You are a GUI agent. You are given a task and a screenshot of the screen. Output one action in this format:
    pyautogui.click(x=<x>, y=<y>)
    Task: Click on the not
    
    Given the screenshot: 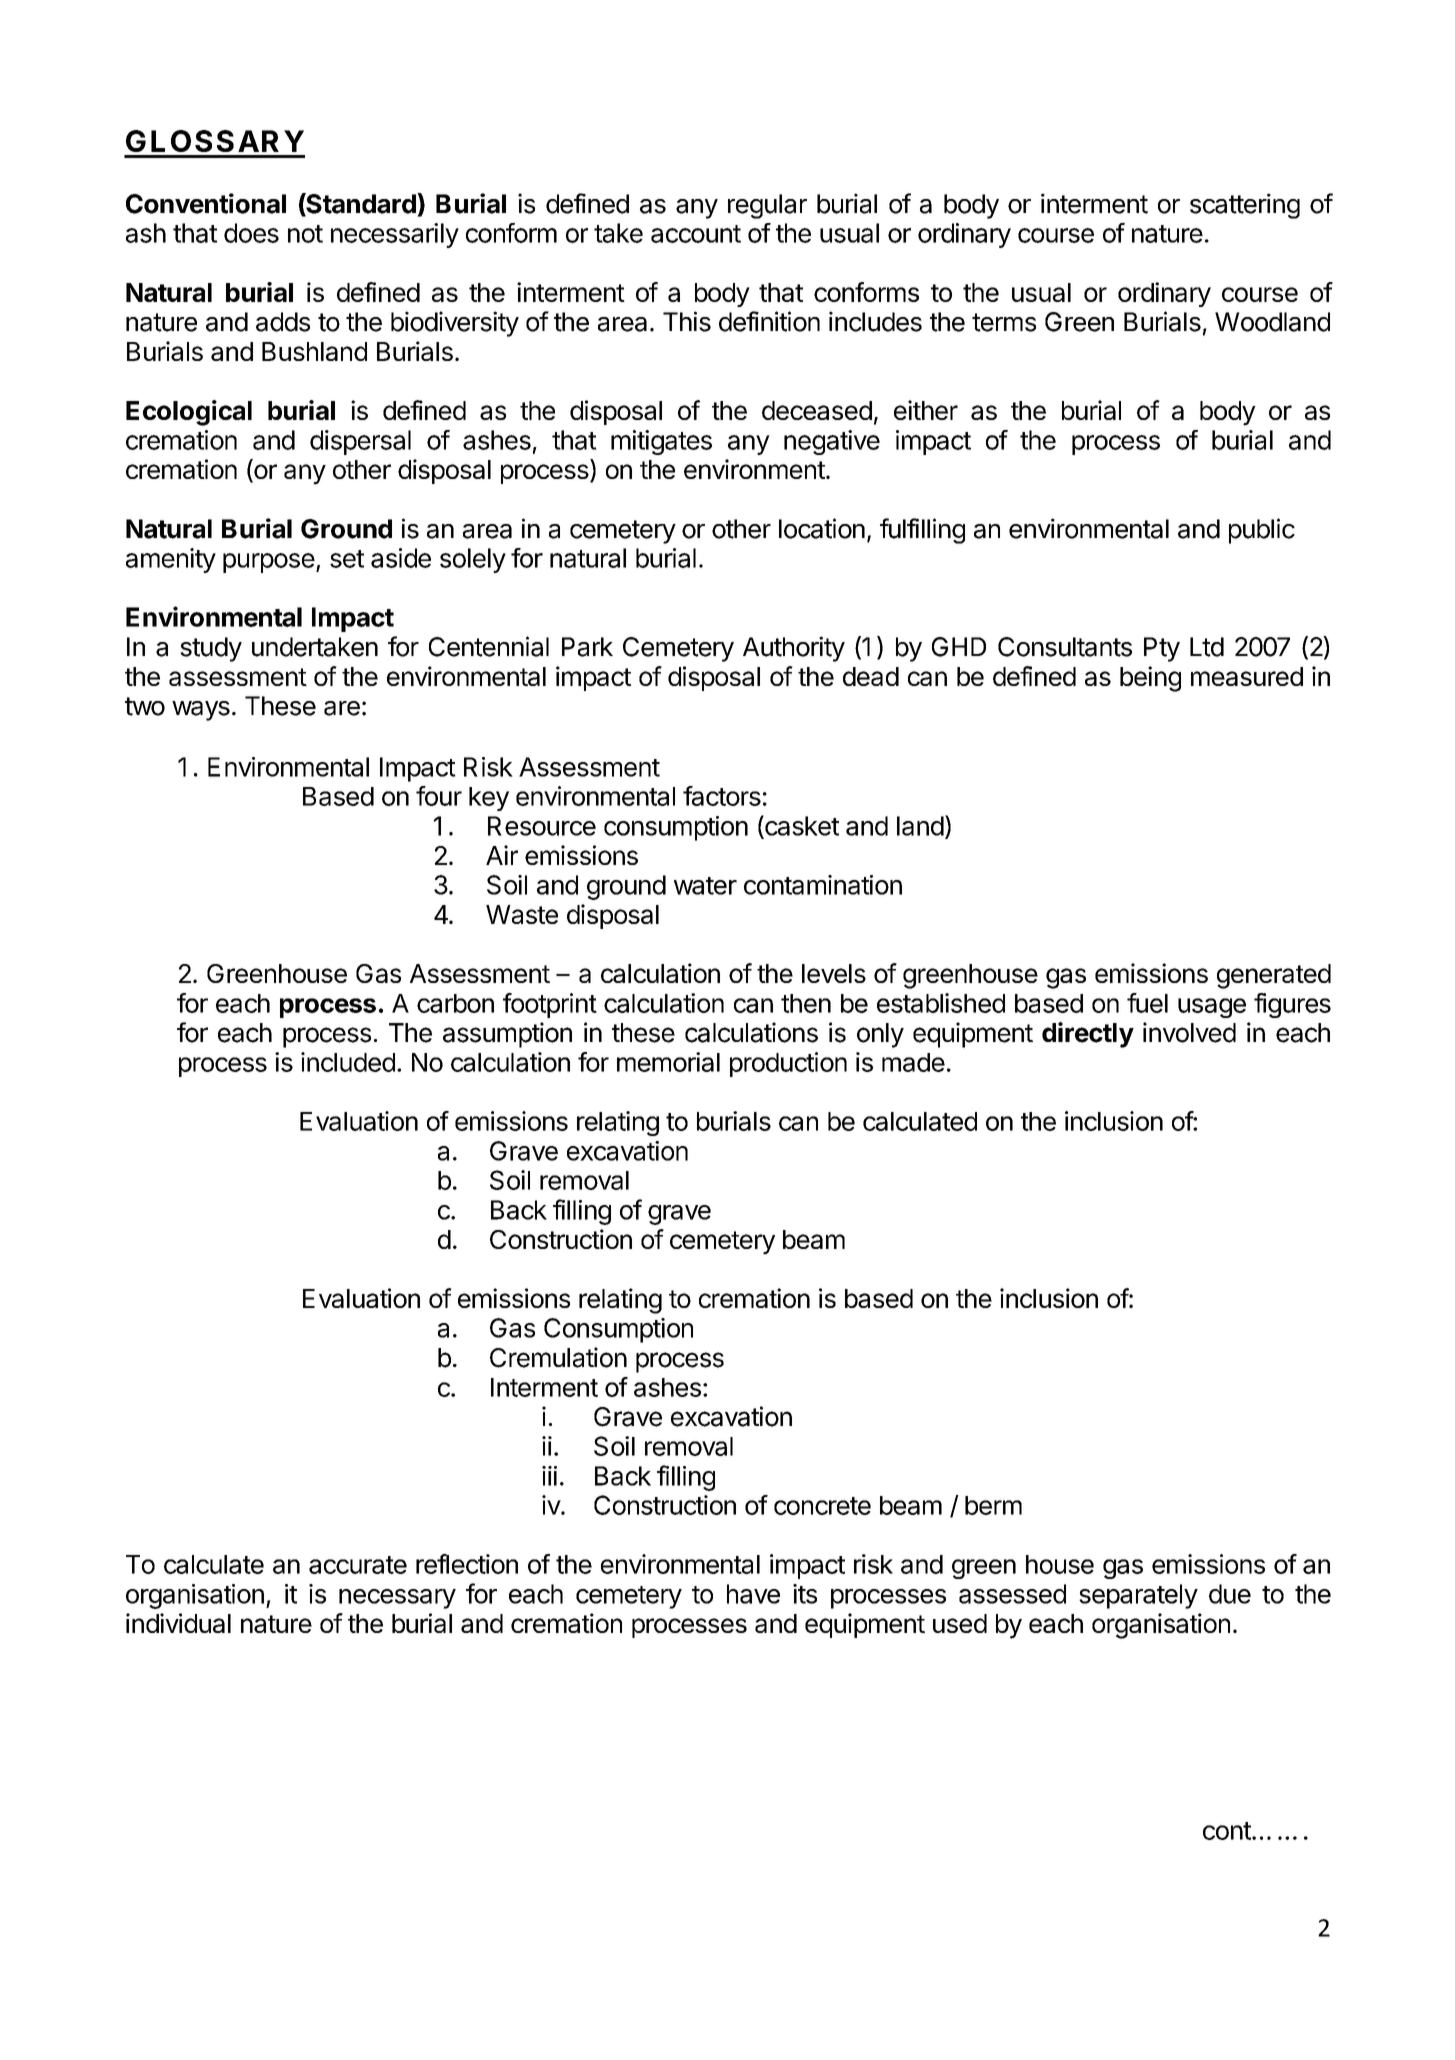 What is the action you would take?
    pyautogui.click(x=305, y=234)
